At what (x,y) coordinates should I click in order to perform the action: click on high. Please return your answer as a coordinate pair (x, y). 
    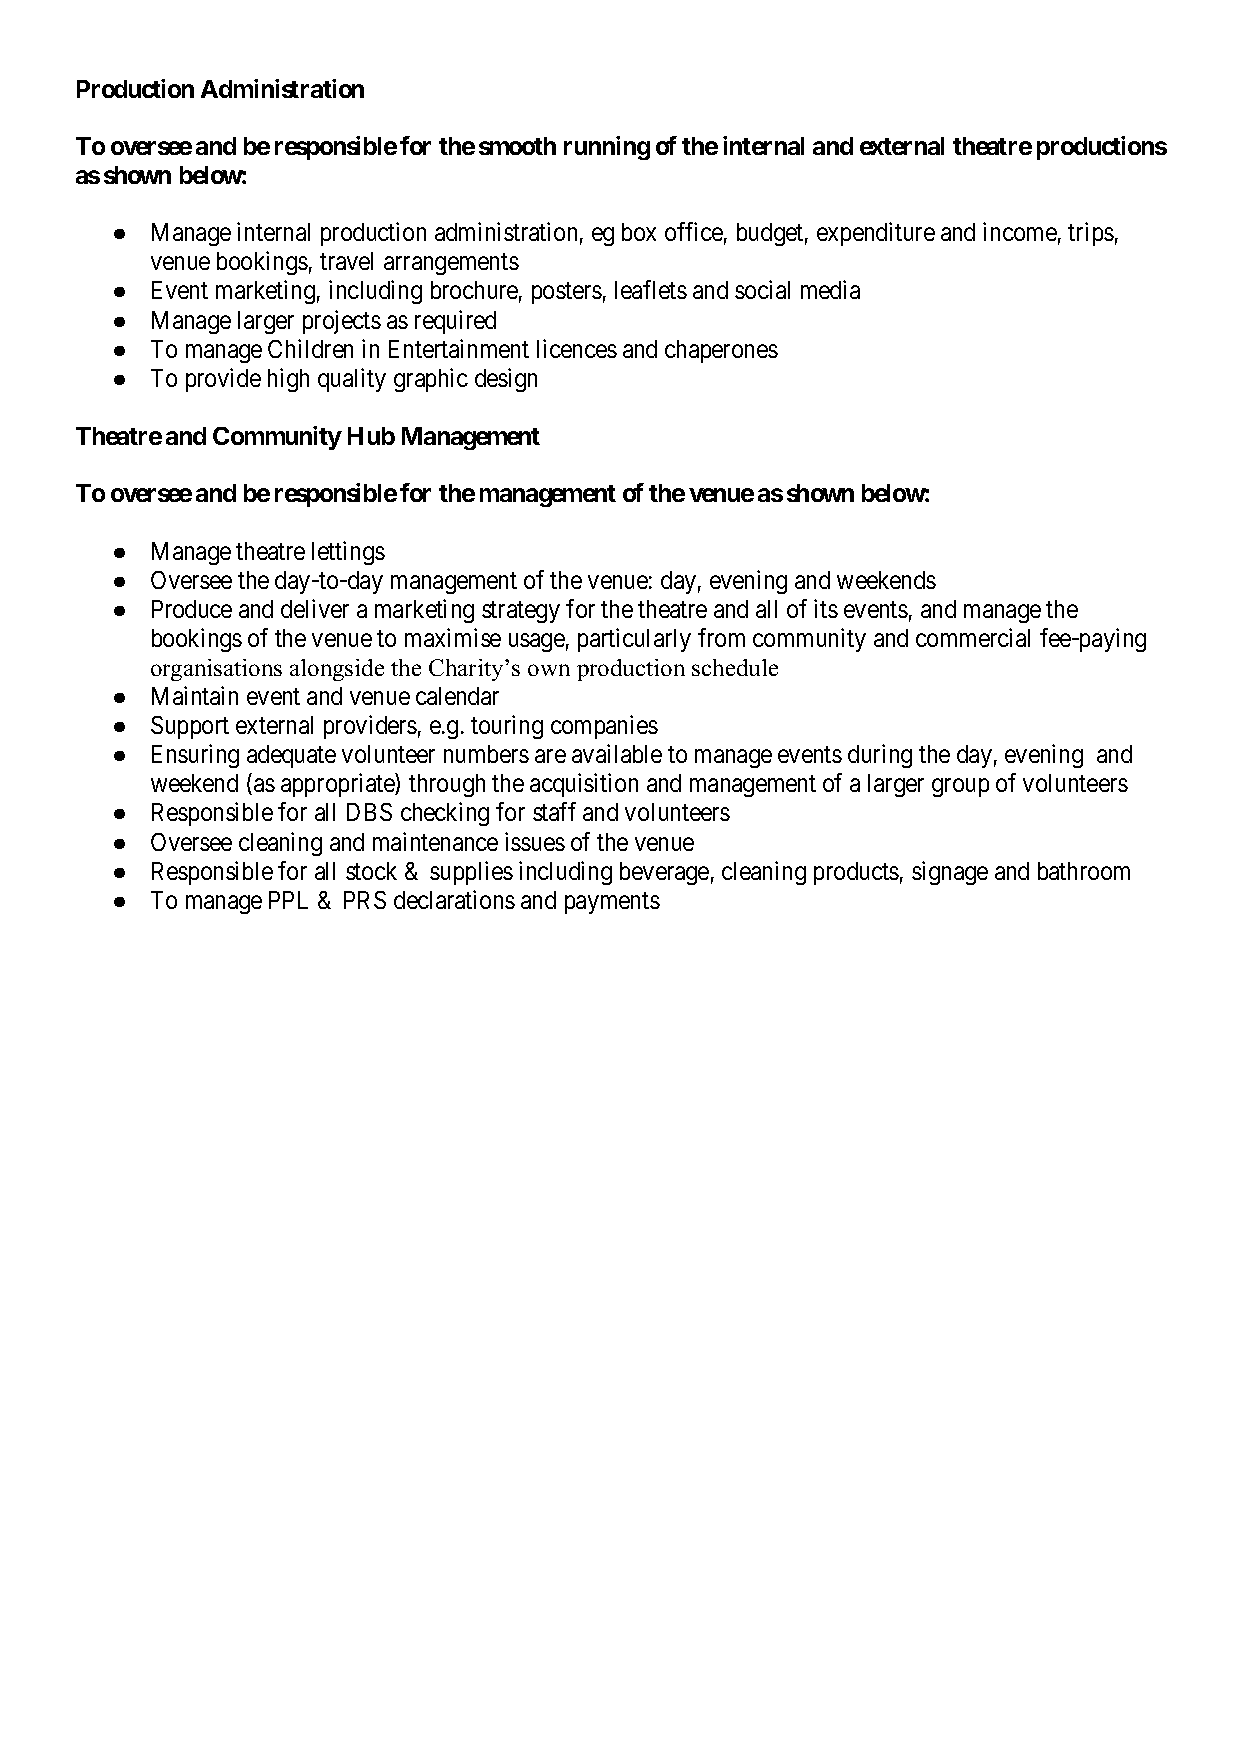
    Looking at the image, I should click on (288, 380).
